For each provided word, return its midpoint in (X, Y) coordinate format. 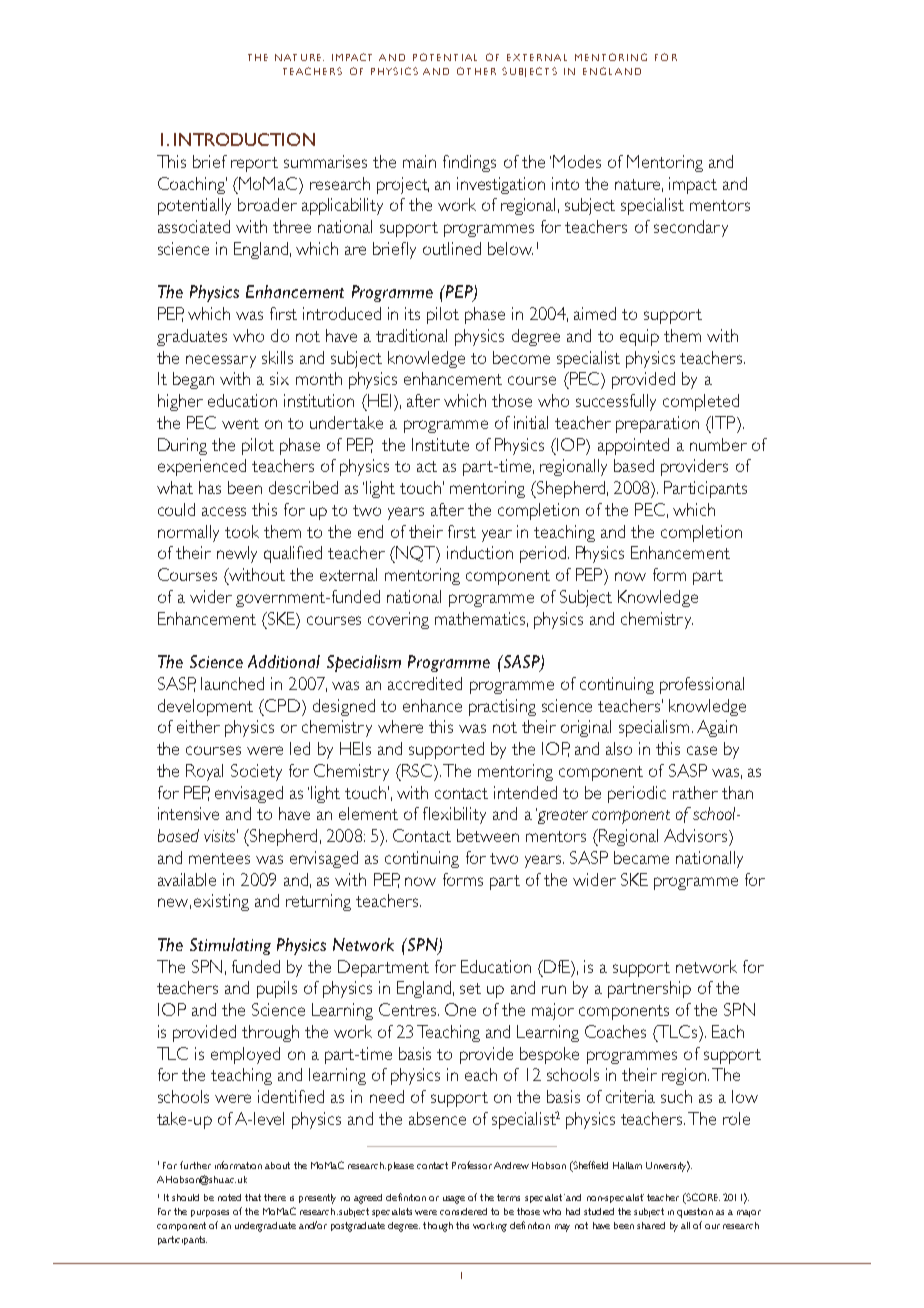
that (253, 1197)
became (641, 857)
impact (693, 185)
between (488, 835)
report (254, 164)
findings (469, 163)
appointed (633, 446)
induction (480, 552)
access (224, 511)
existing (221, 902)
